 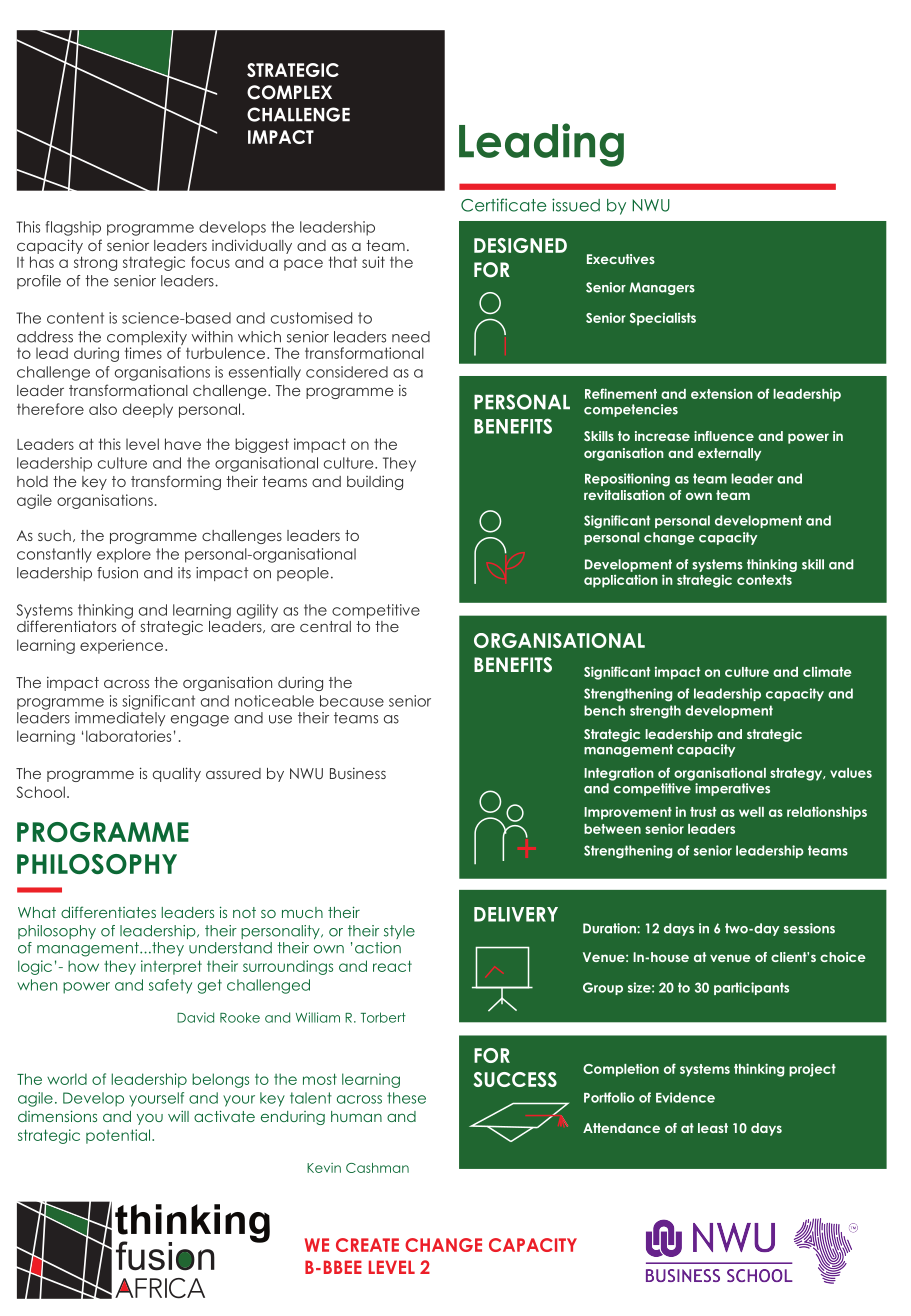 I want to click on because, so click(x=352, y=701).
